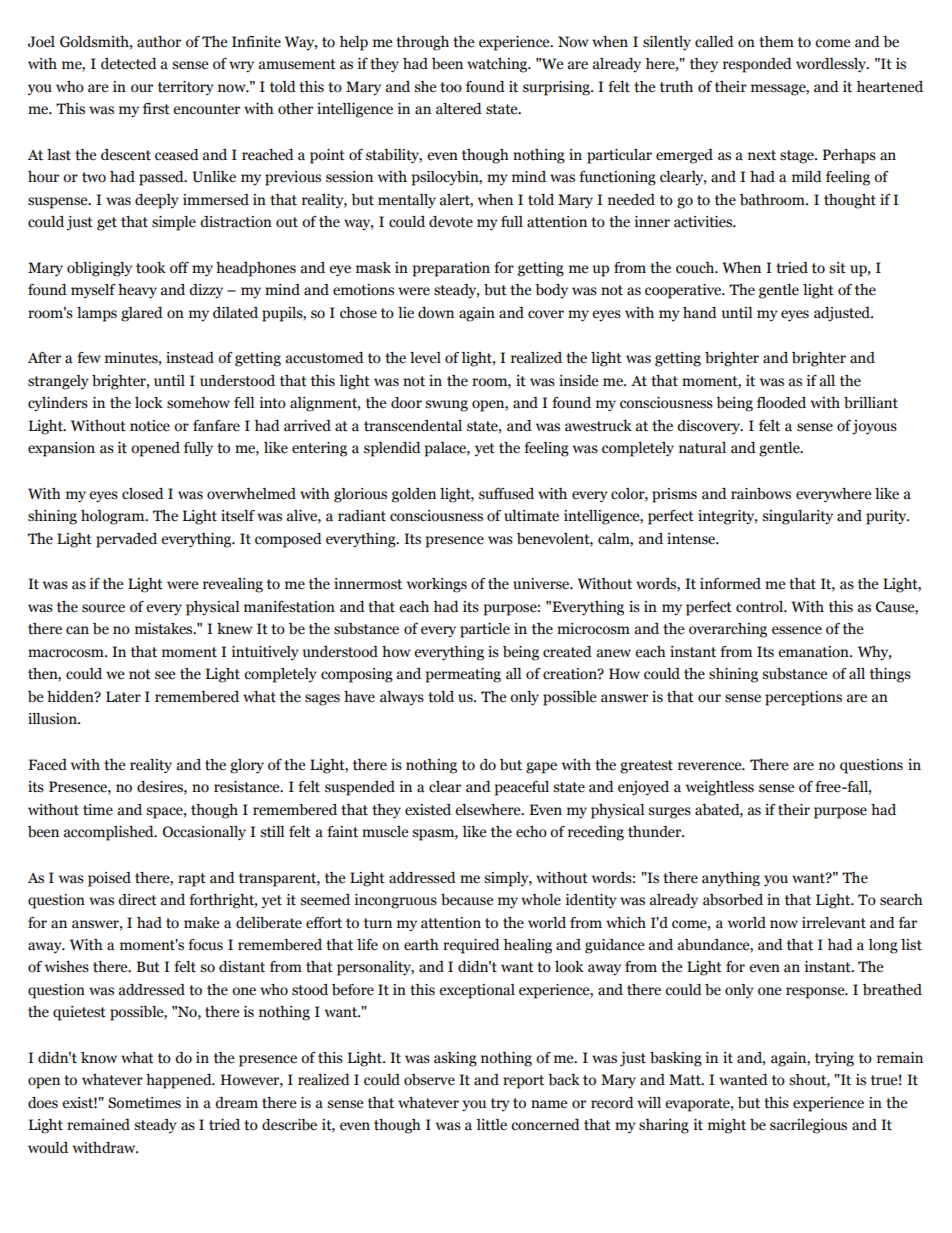 This screenshot has height=1233, width=952. What do you see at coordinates (142, 314) in the screenshot?
I see `glared` at bounding box center [142, 314].
